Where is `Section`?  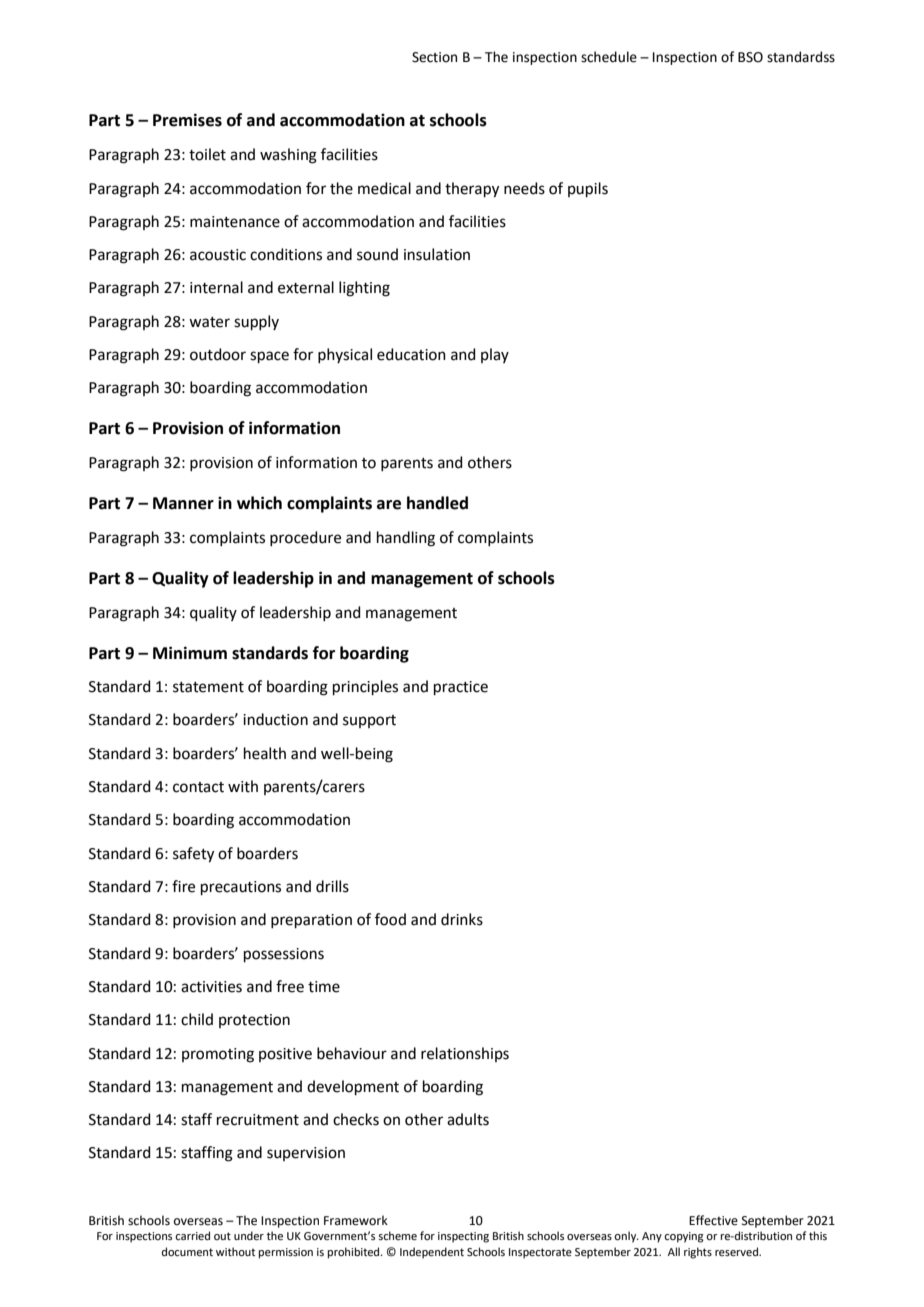 Section is located at coordinates (434, 57).
